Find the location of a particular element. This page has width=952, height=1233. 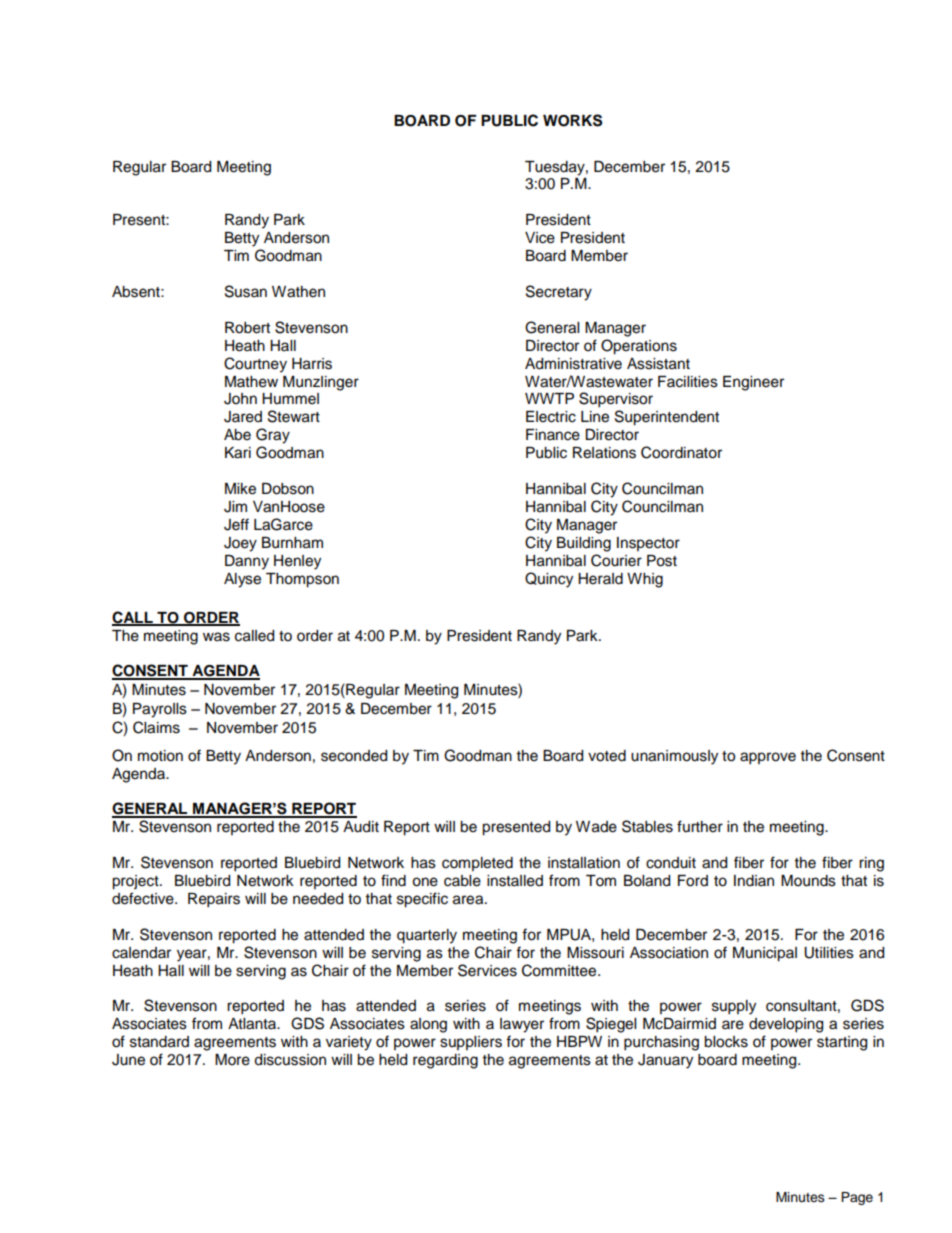

More is located at coordinates (232, 1060).
